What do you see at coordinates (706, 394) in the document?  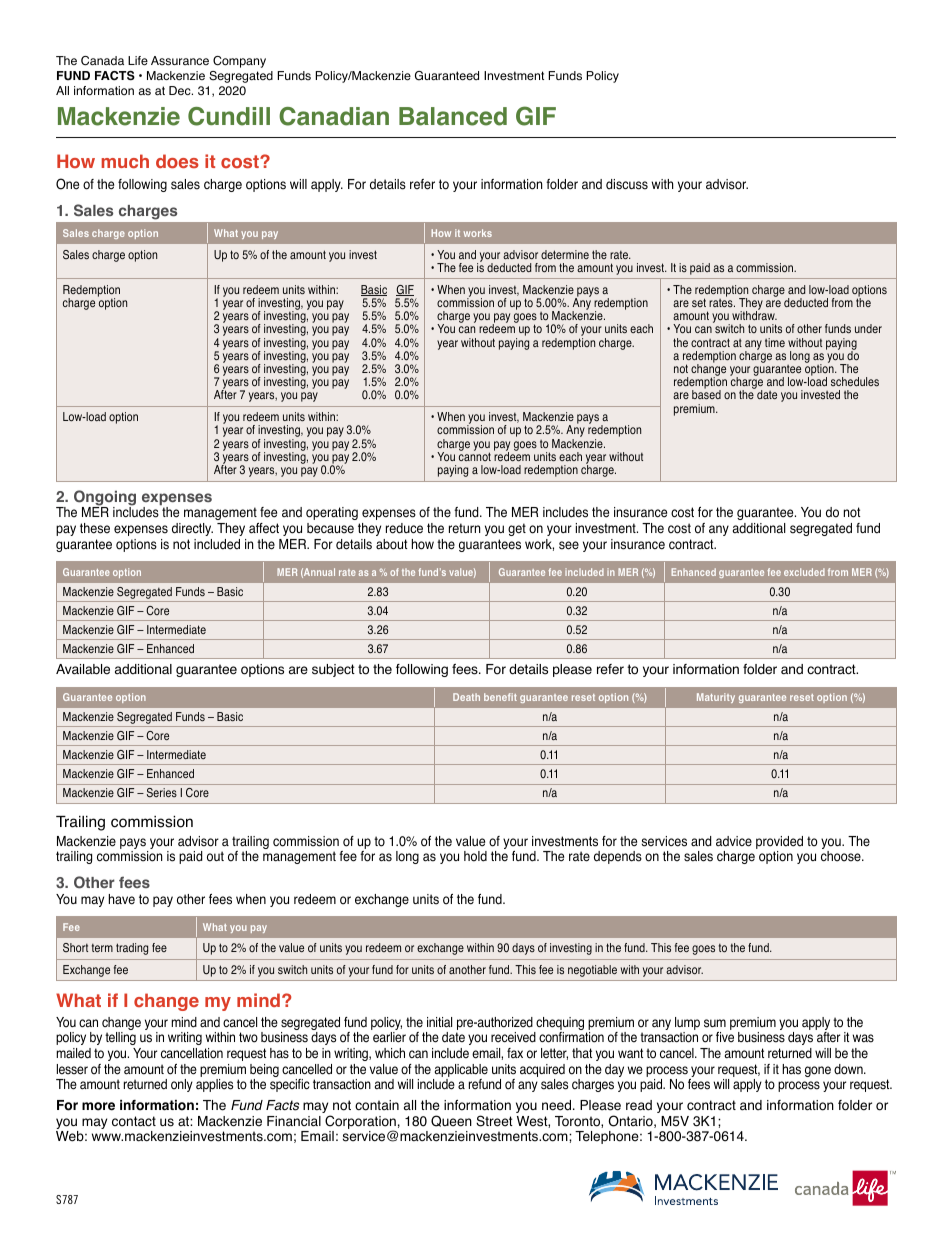 I see `based` at bounding box center [706, 394].
